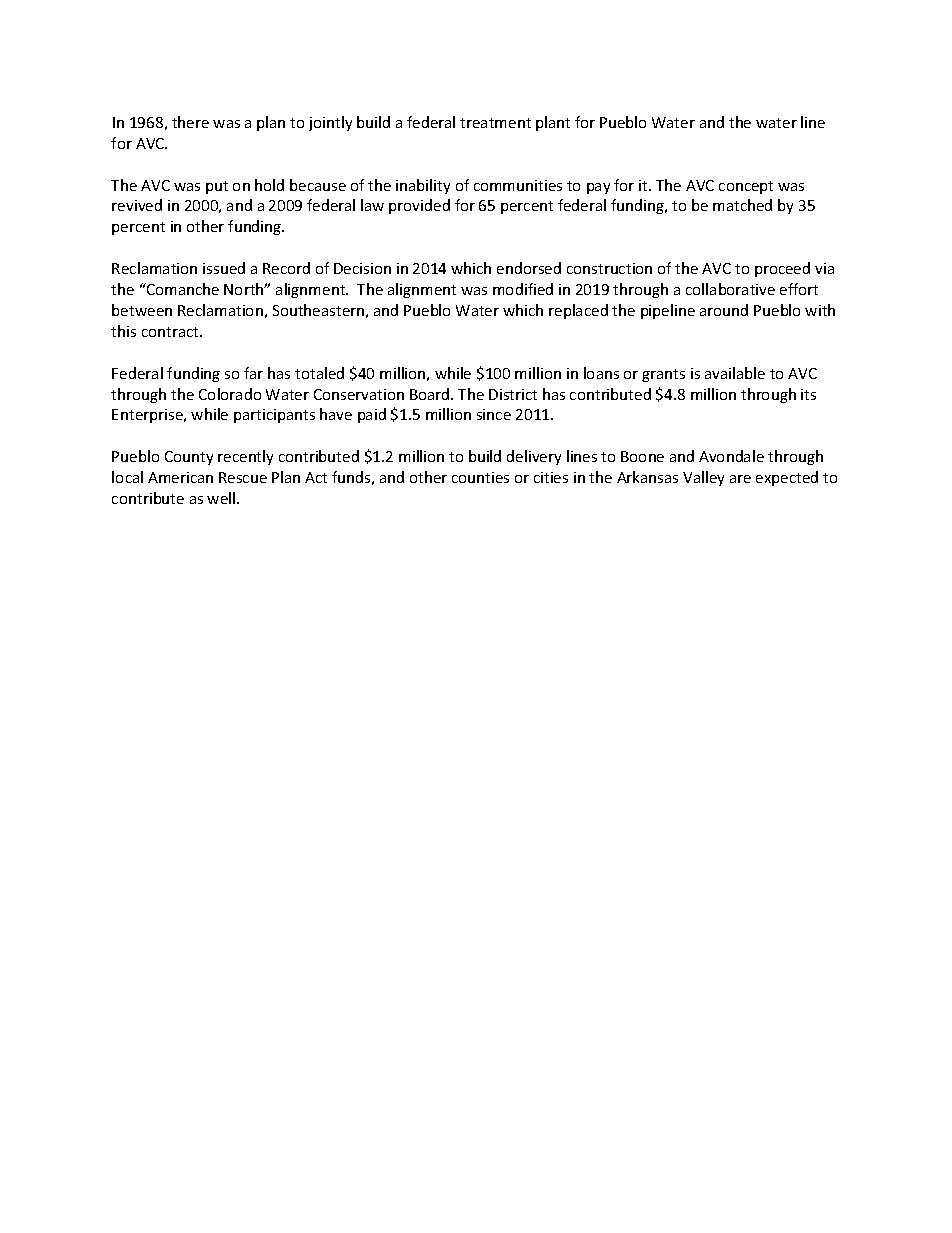 This screenshot has height=1233, width=952. Describe the element at coordinates (495, 123) in the screenshot. I see `treatment` at that location.
